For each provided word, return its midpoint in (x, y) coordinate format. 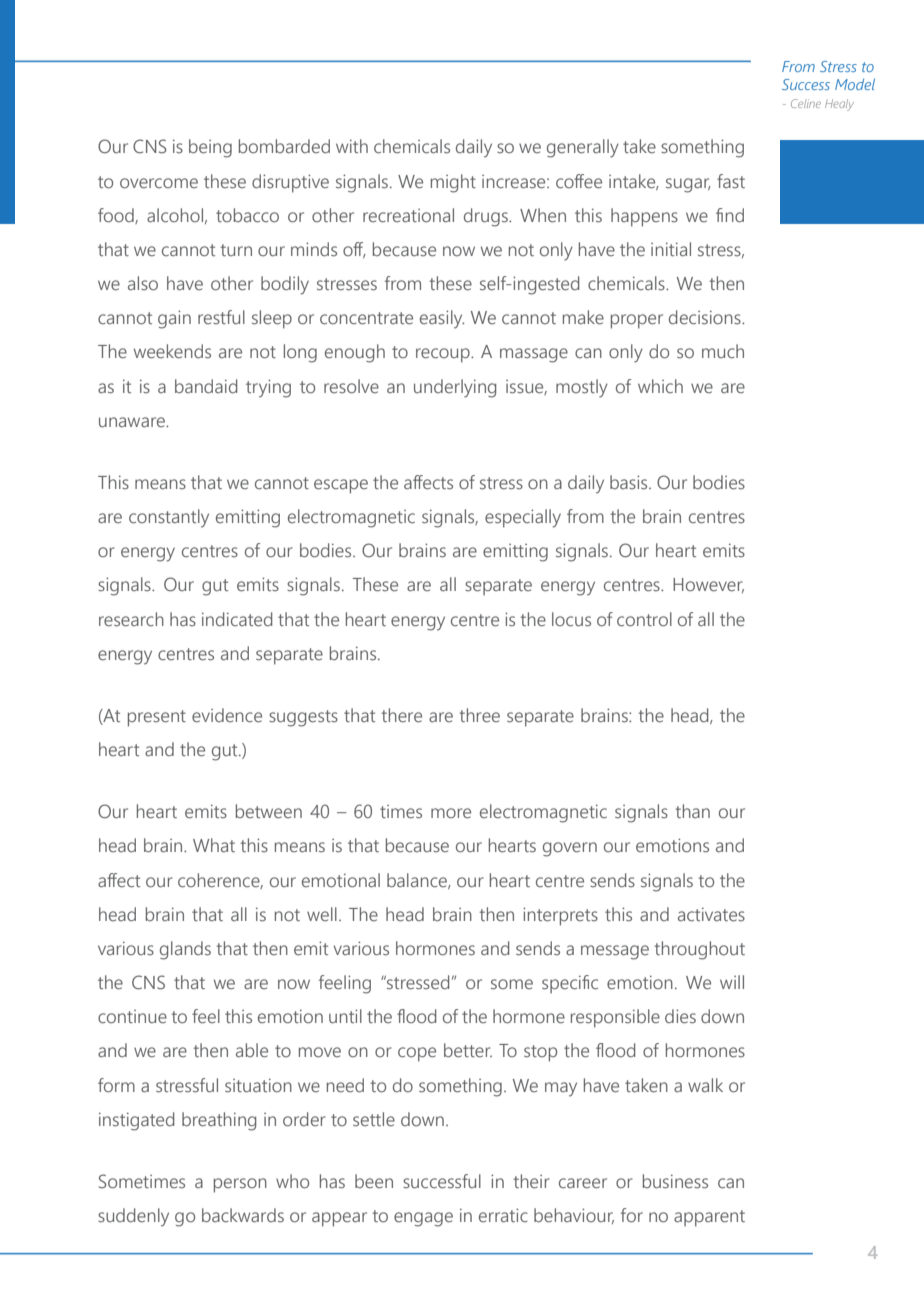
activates (711, 914)
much (723, 351)
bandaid (206, 386)
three (479, 715)
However (708, 585)
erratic (503, 1215)
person (240, 1185)
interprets (560, 916)
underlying (455, 388)
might (453, 183)
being (210, 148)
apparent (709, 1218)
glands (185, 950)
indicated (237, 619)
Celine (806, 103)
